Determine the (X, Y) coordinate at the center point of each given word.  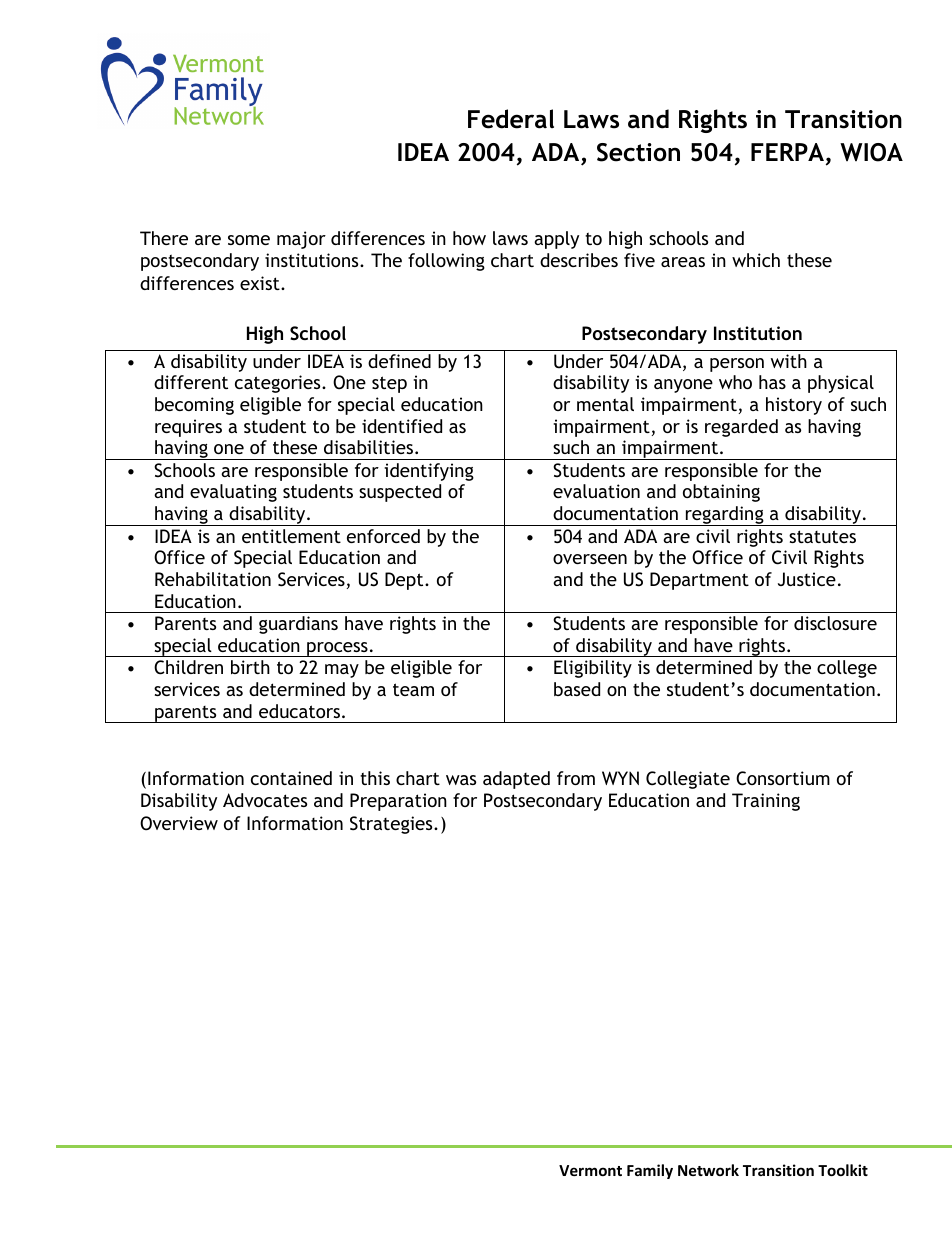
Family (650, 1171)
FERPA (789, 153)
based (577, 689)
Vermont (590, 1170)
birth (250, 667)
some (249, 240)
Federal (511, 119)
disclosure (835, 623)
